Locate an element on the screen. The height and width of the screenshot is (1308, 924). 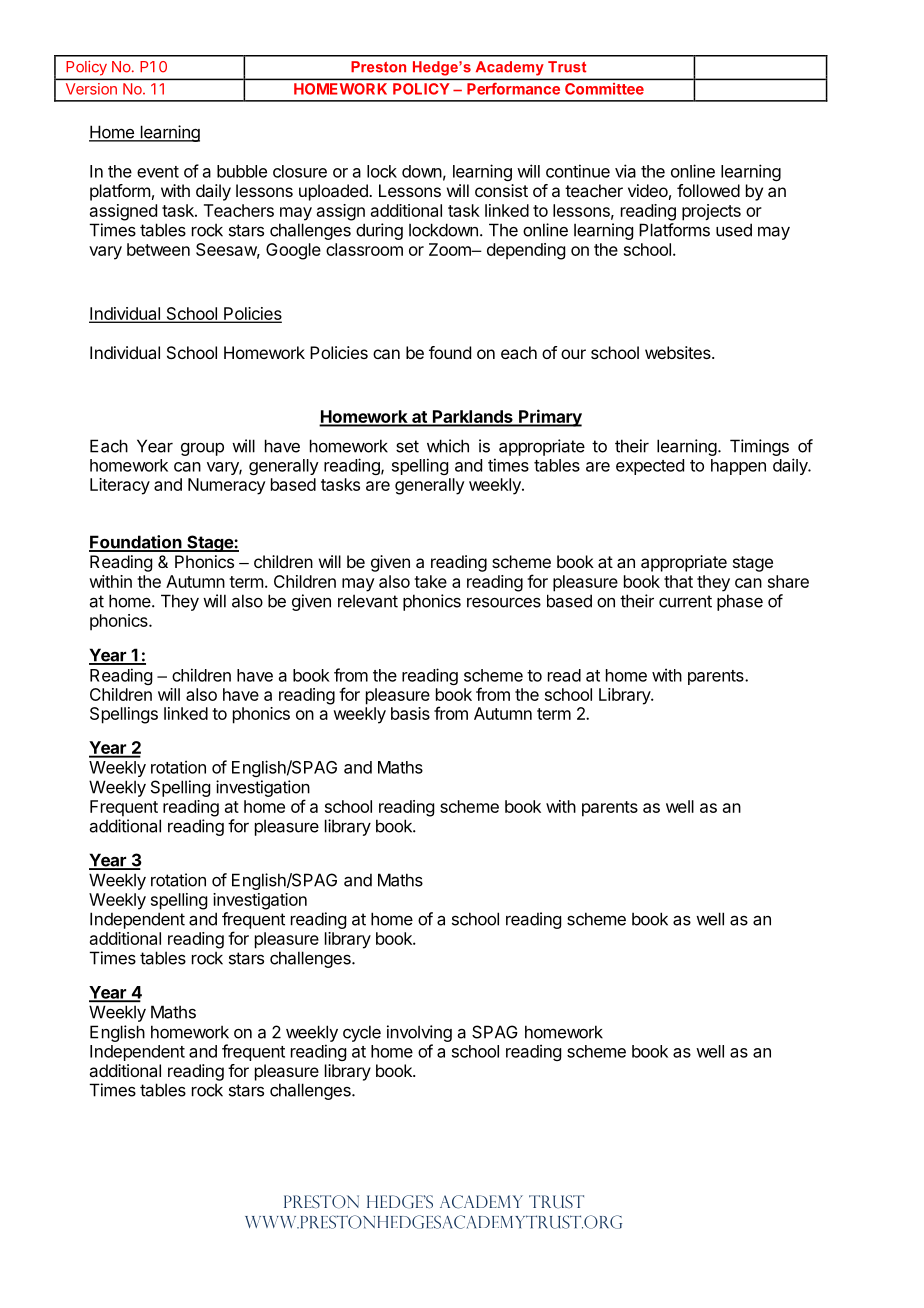
involving is located at coordinates (419, 1033).
